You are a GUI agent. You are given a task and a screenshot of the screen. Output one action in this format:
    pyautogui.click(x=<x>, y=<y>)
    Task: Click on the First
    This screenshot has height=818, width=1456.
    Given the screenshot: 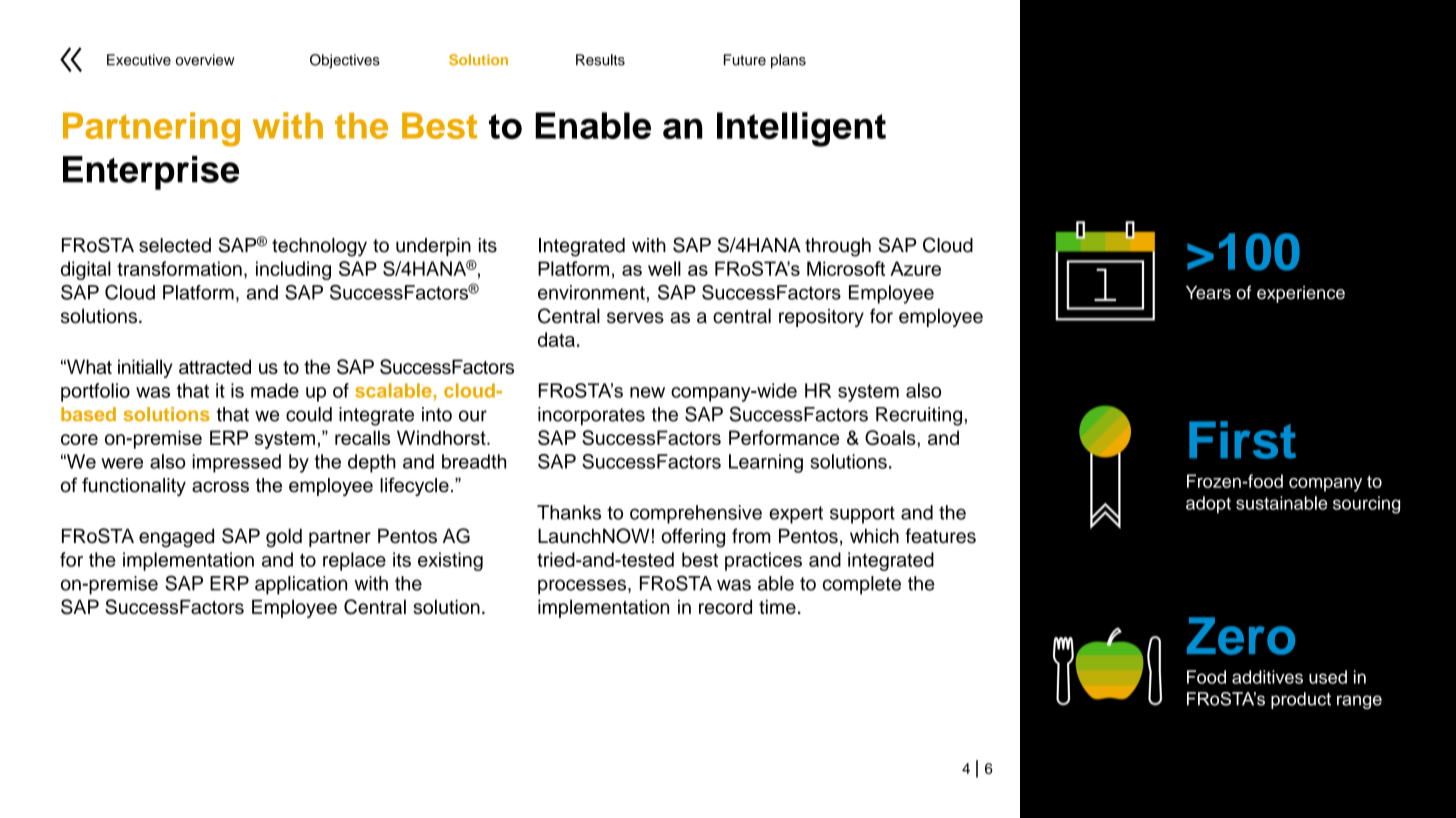 What is the action you would take?
    pyautogui.click(x=1242, y=440)
